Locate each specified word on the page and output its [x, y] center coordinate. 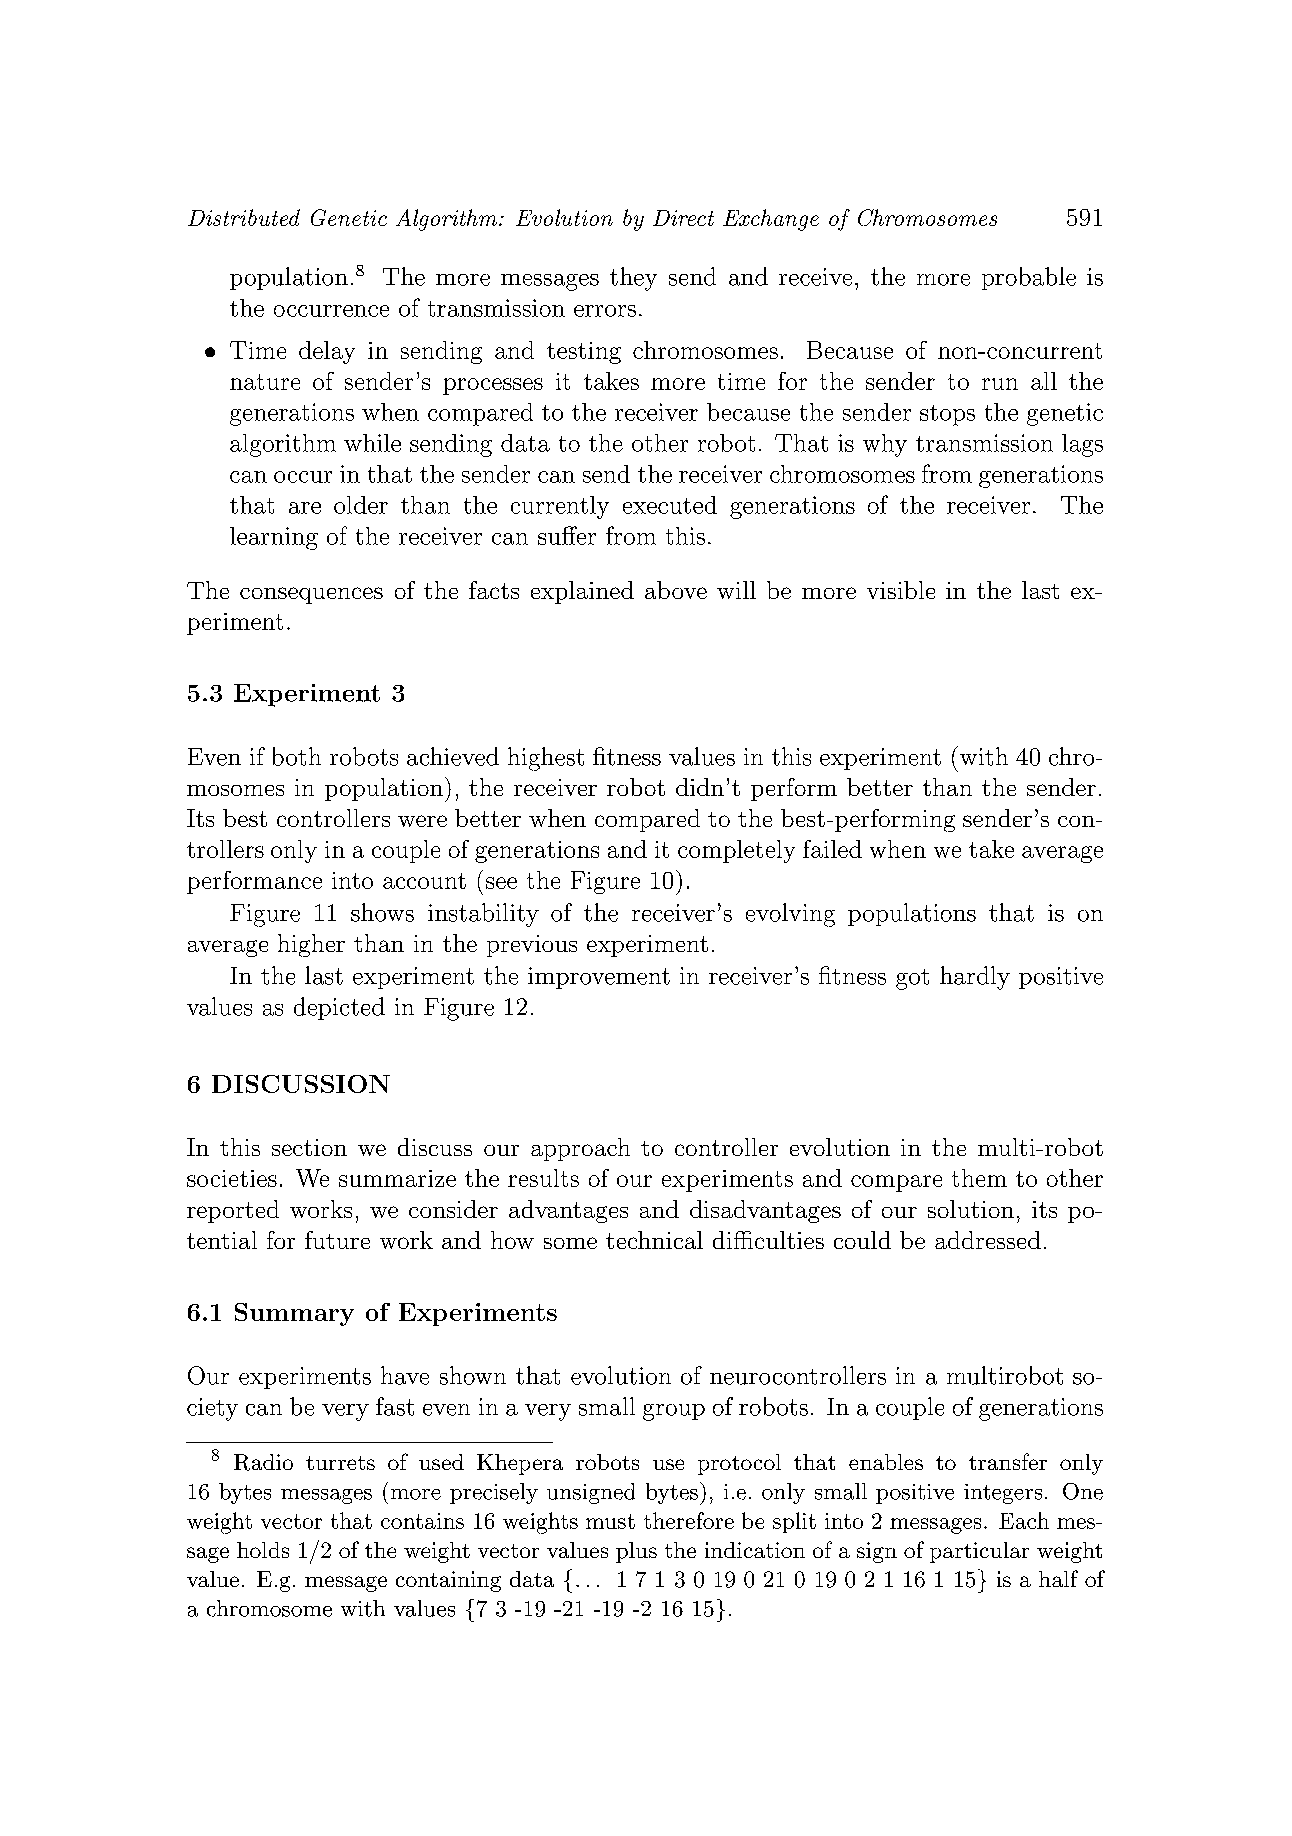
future [337, 1240]
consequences [311, 595]
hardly [975, 978]
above [676, 590]
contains [422, 1521]
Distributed [244, 217]
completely [736, 851]
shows [382, 912]
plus [636, 1552]
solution [971, 1209]
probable [1029, 278]
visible [901, 590]
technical [654, 1240]
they [633, 279]
